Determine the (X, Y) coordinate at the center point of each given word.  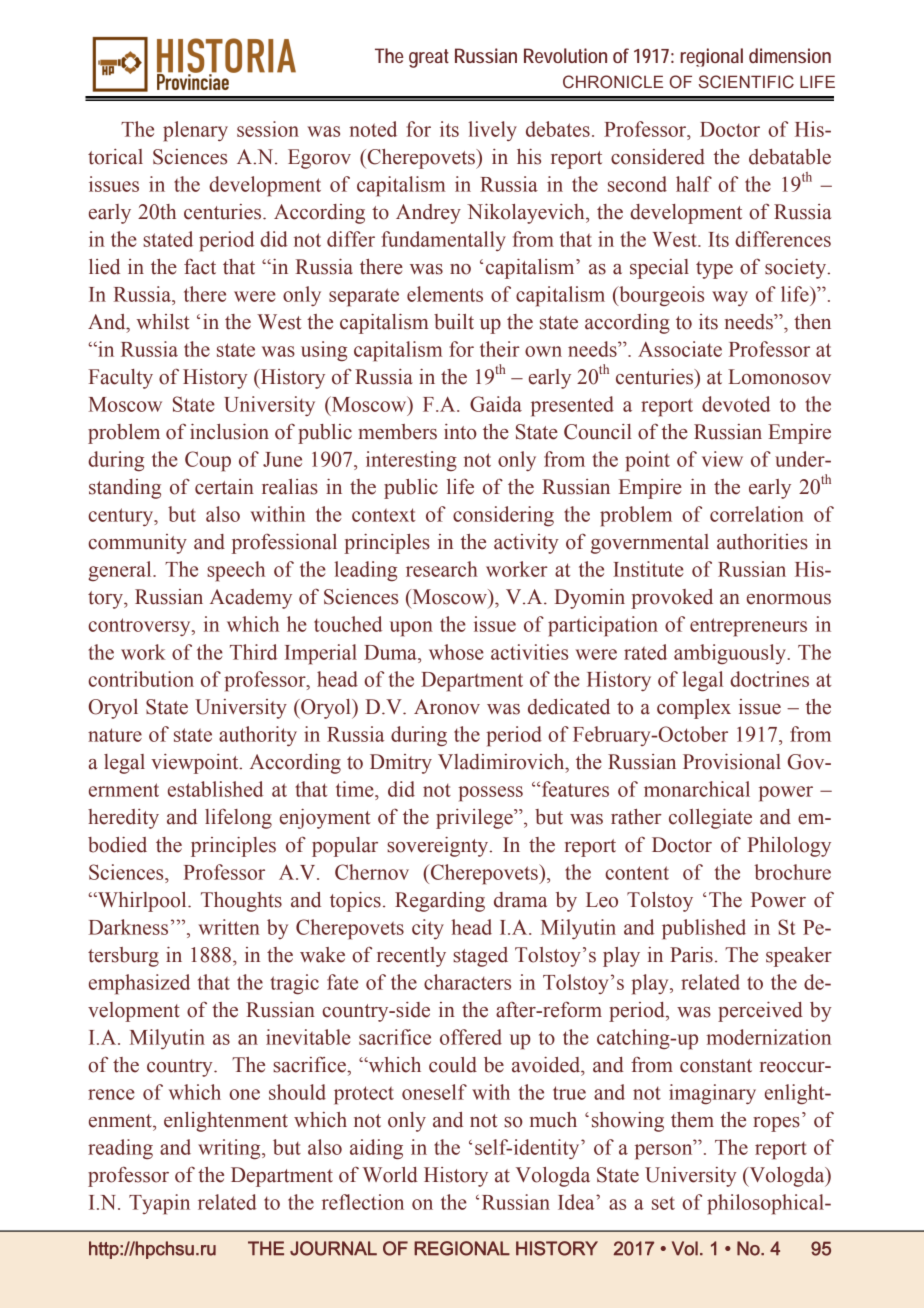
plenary (195, 131)
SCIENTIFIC (746, 82)
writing (230, 1149)
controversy (140, 627)
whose (456, 652)
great (429, 58)
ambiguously (730, 654)
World (390, 1175)
